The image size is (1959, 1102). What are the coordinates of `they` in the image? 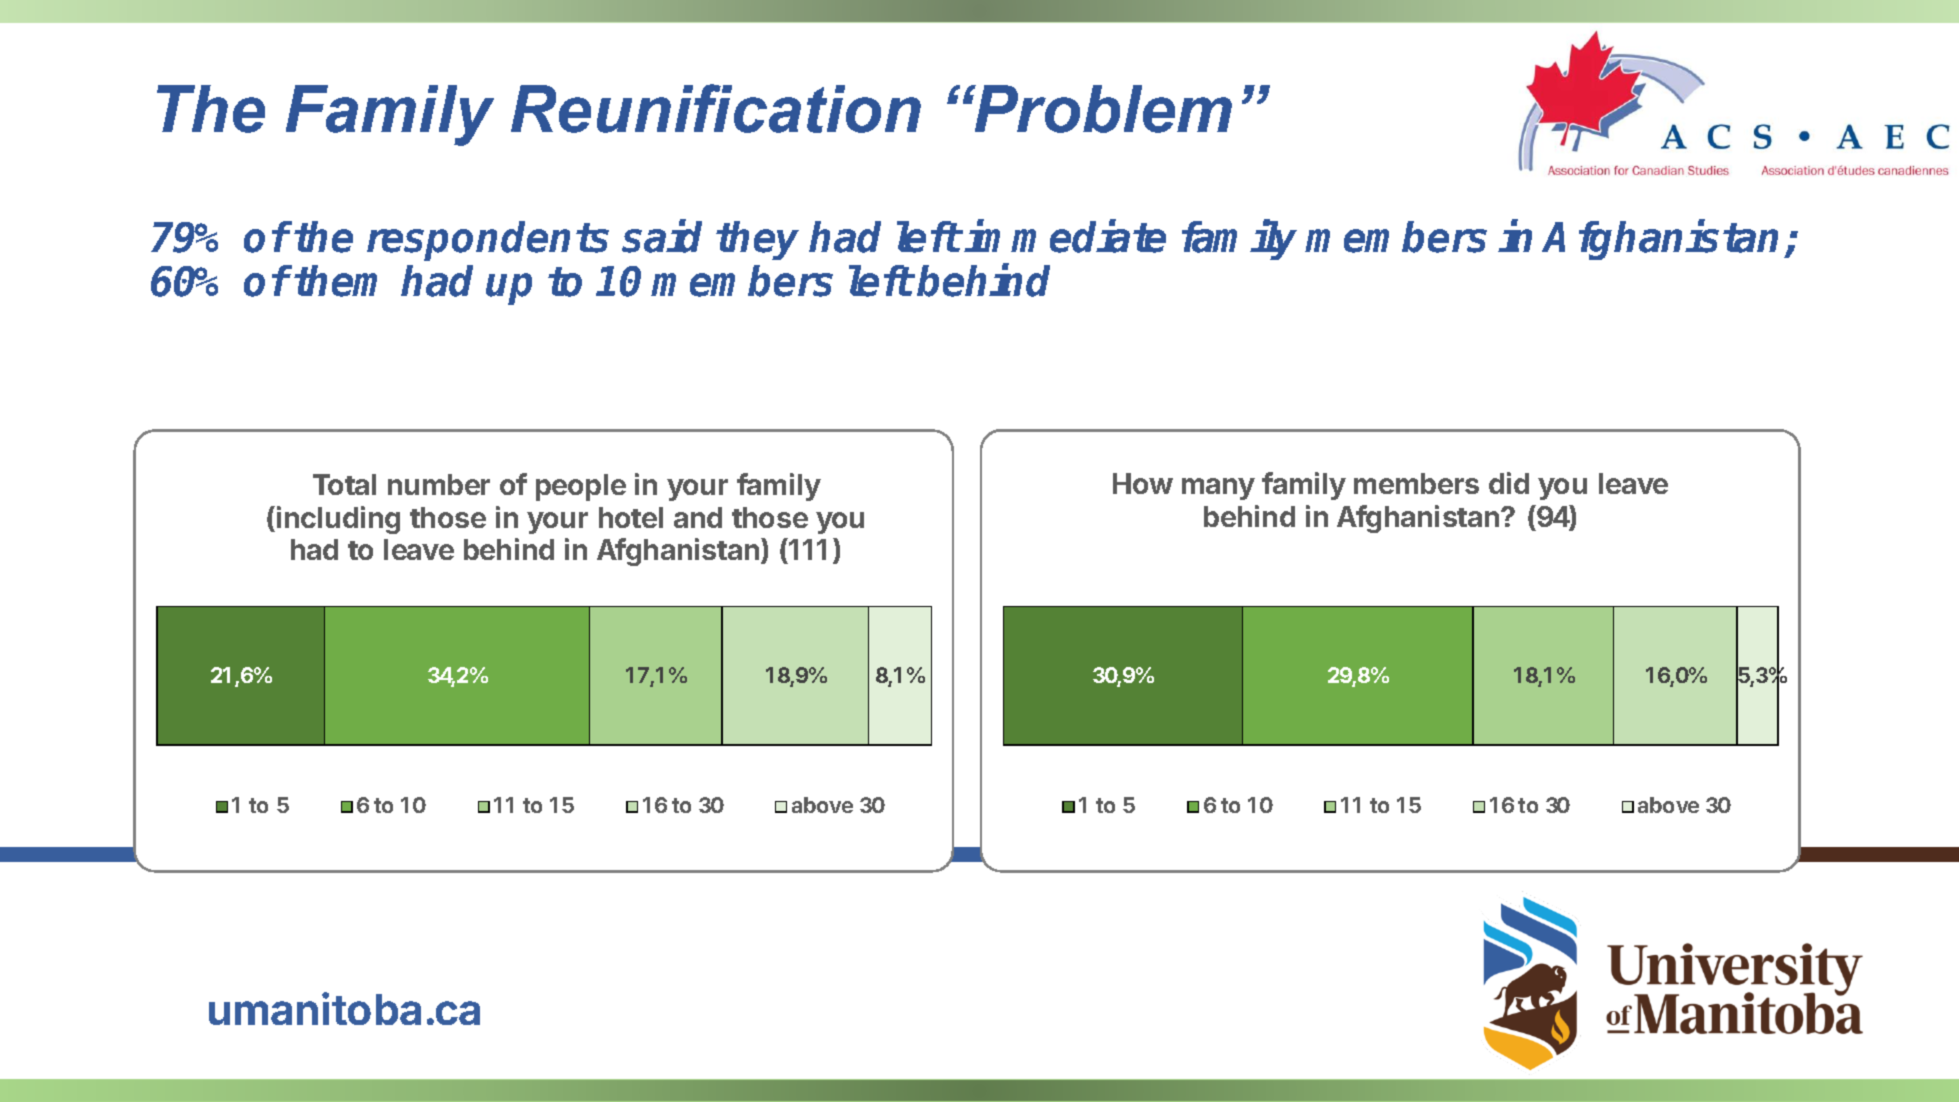 It's located at (757, 240).
